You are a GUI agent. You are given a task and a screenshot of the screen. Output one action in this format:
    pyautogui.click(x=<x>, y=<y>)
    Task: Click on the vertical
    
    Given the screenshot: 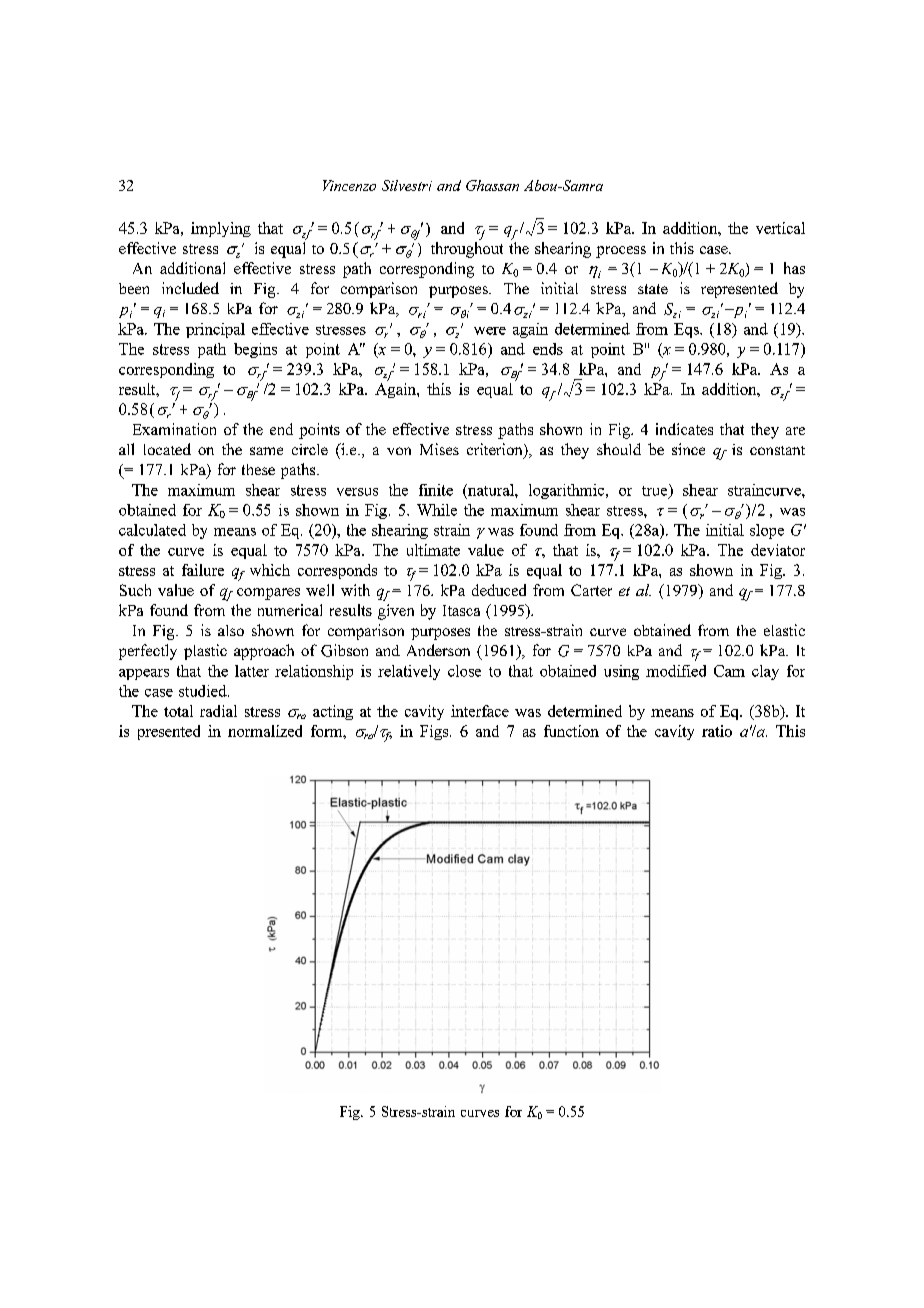 What is the action you would take?
    pyautogui.click(x=780, y=228)
